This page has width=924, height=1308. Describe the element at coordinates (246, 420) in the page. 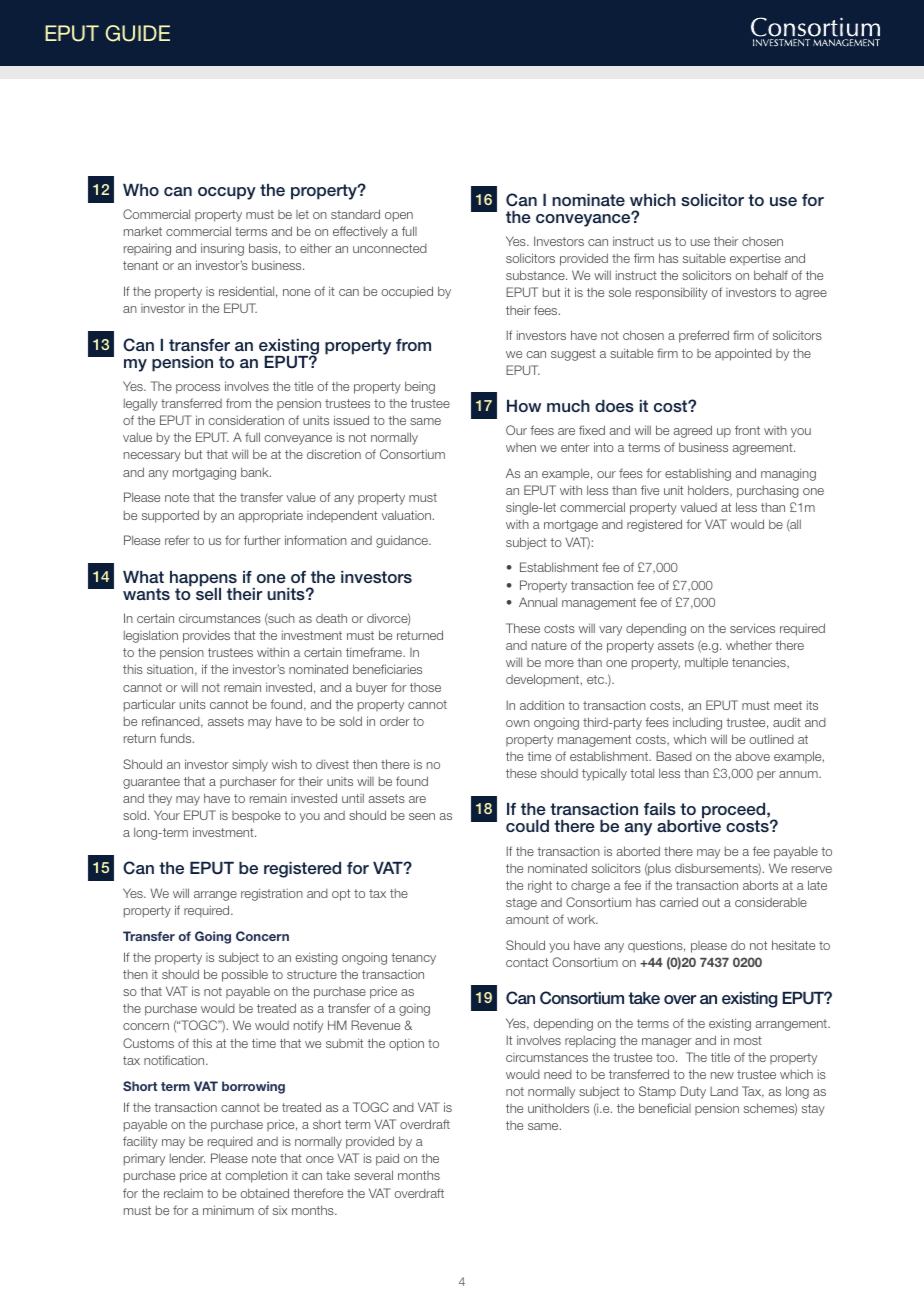

I see `consideration` at that location.
